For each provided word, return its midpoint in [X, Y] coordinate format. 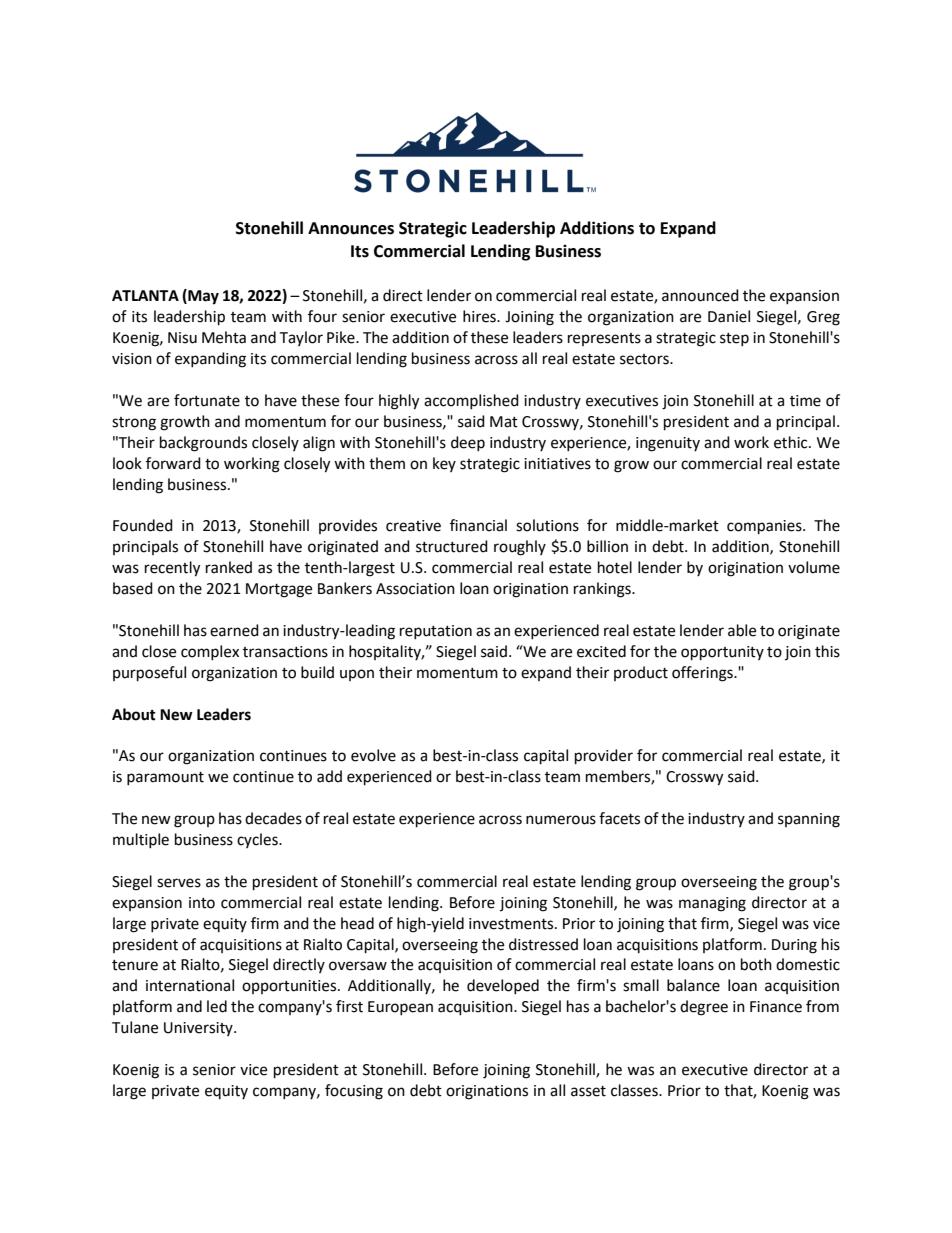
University [199, 1029]
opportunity [722, 653]
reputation [436, 632]
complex [210, 652]
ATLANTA [145, 295]
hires [480, 316]
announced [700, 295]
